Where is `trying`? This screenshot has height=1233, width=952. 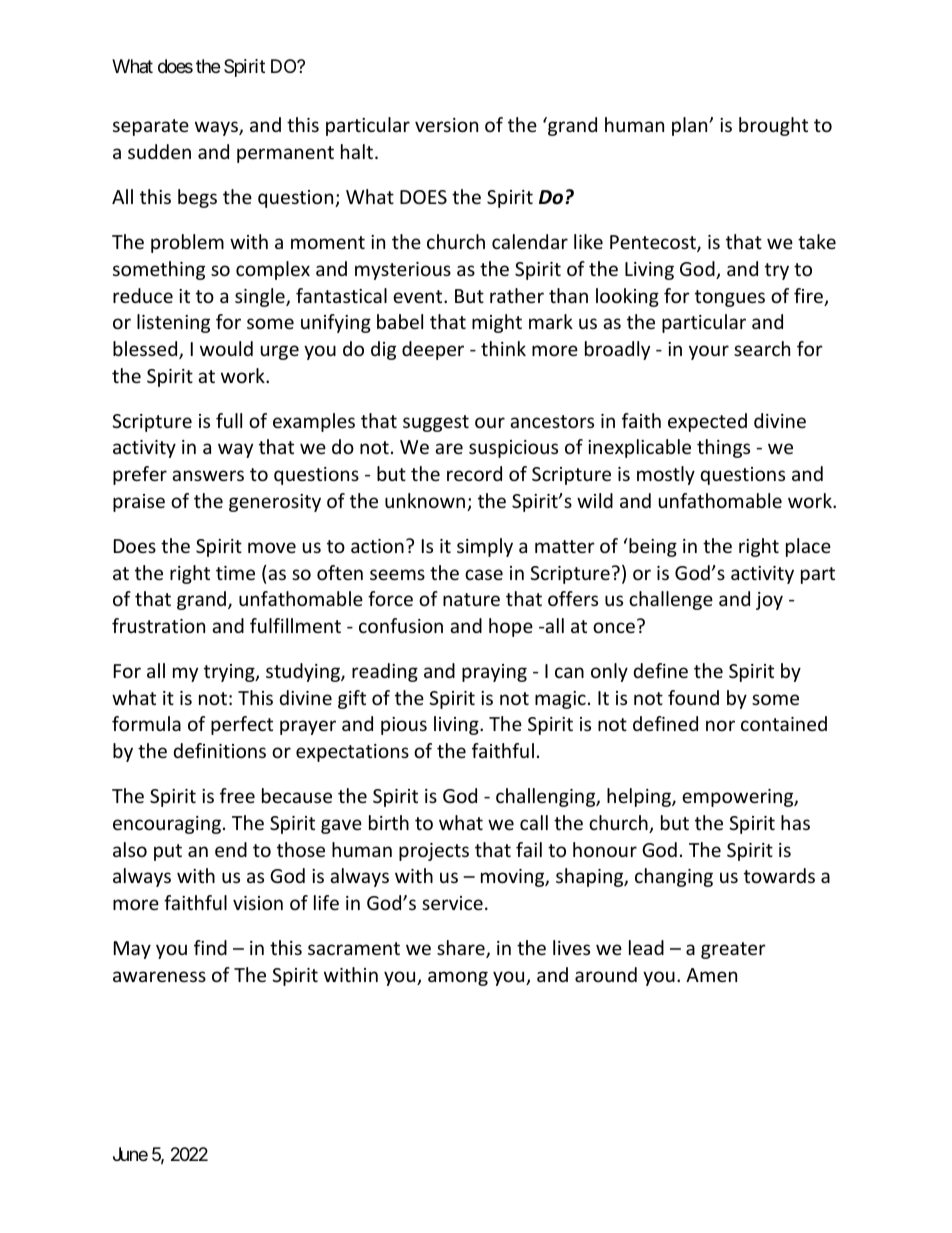 trying is located at coordinates (230, 673).
